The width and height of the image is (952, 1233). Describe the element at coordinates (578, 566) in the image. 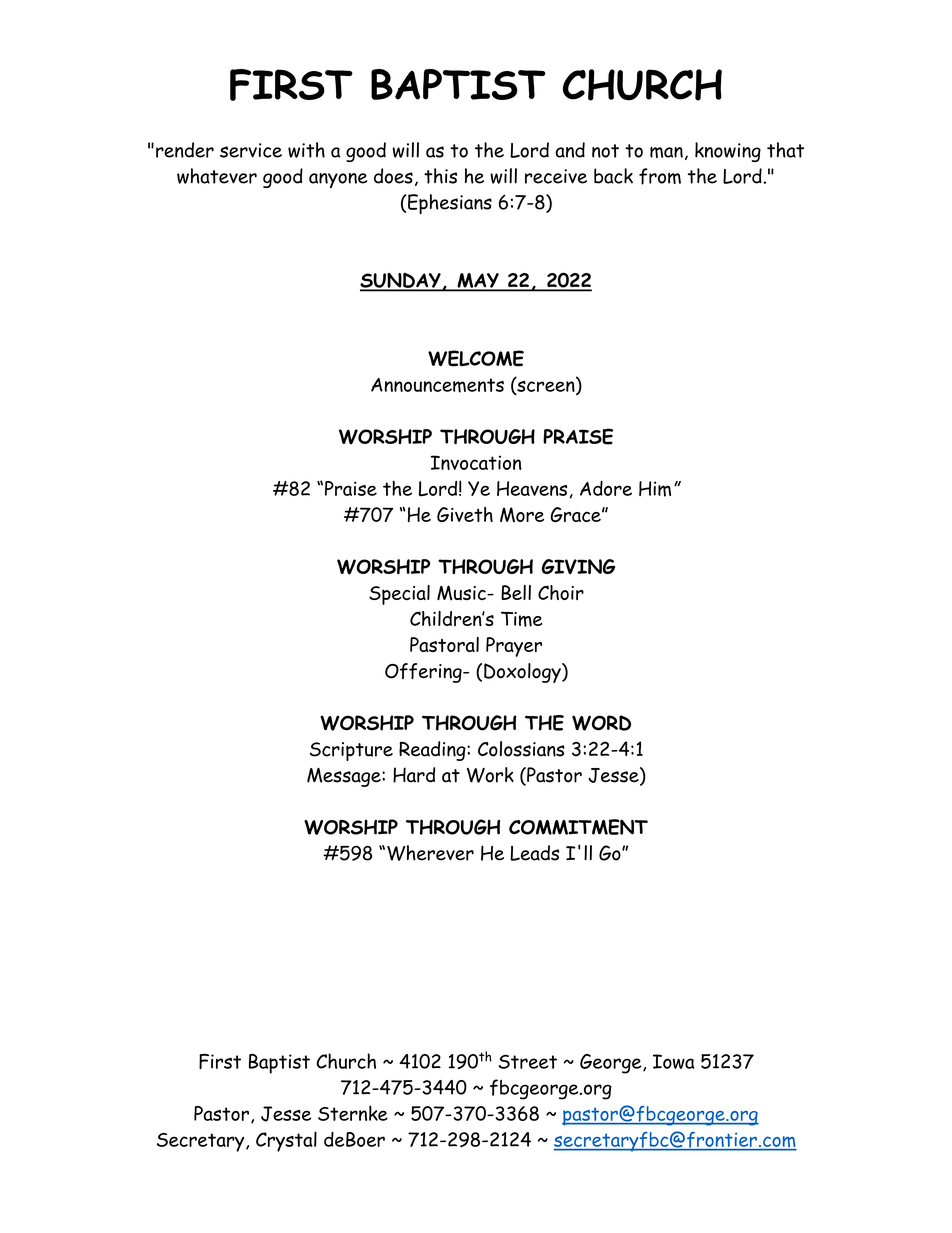

I see `GIVING` at that location.
